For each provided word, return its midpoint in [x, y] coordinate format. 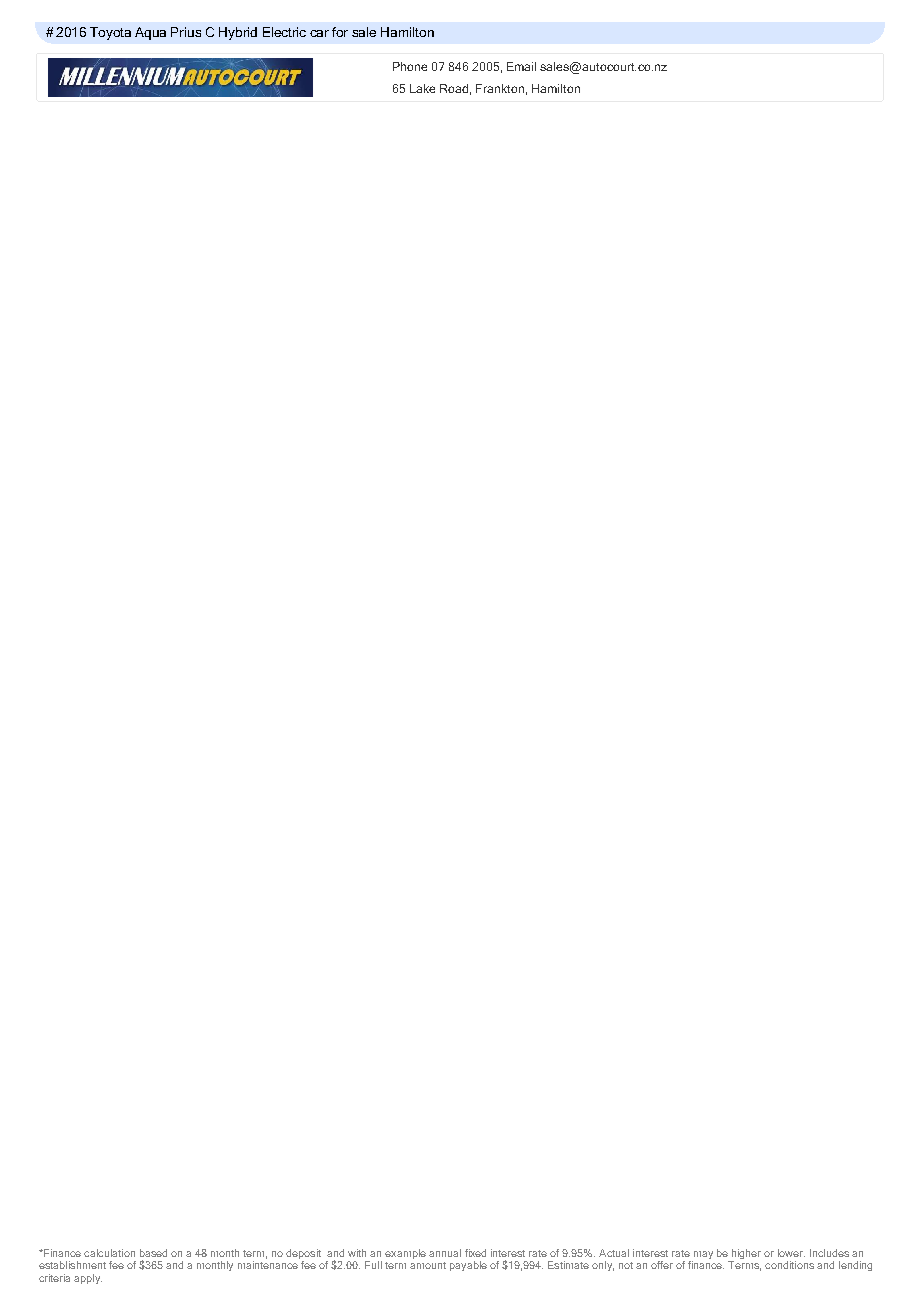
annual [445, 1253]
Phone [410, 66]
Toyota [110, 33]
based [153, 1253]
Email [521, 66]
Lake [422, 88]
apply [88, 1279]
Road [454, 88]
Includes [829, 1253]
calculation [109, 1253]
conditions [789, 1265]
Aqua [150, 33]
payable [468, 1266]
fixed [475, 1253]
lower [791, 1253]
